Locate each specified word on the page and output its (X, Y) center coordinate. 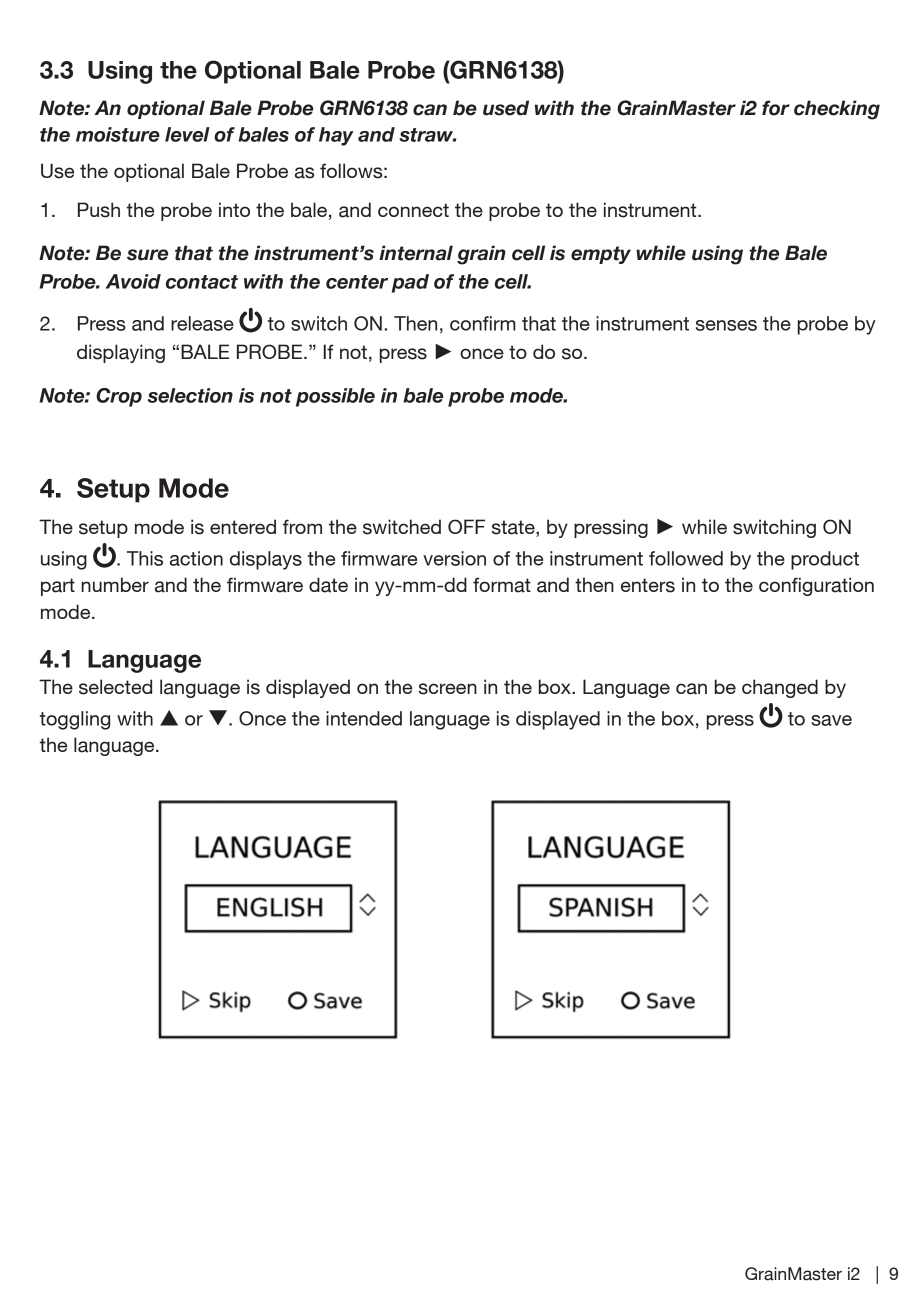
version (454, 558)
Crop (119, 397)
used (506, 108)
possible (335, 397)
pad (410, 283)
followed (686, 558)
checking (837, 110)
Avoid (133, 281)
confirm (482, 323)
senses (726, 325)
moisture (118, 134)
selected (115, 687)
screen (448, 689)
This (145, 558)
